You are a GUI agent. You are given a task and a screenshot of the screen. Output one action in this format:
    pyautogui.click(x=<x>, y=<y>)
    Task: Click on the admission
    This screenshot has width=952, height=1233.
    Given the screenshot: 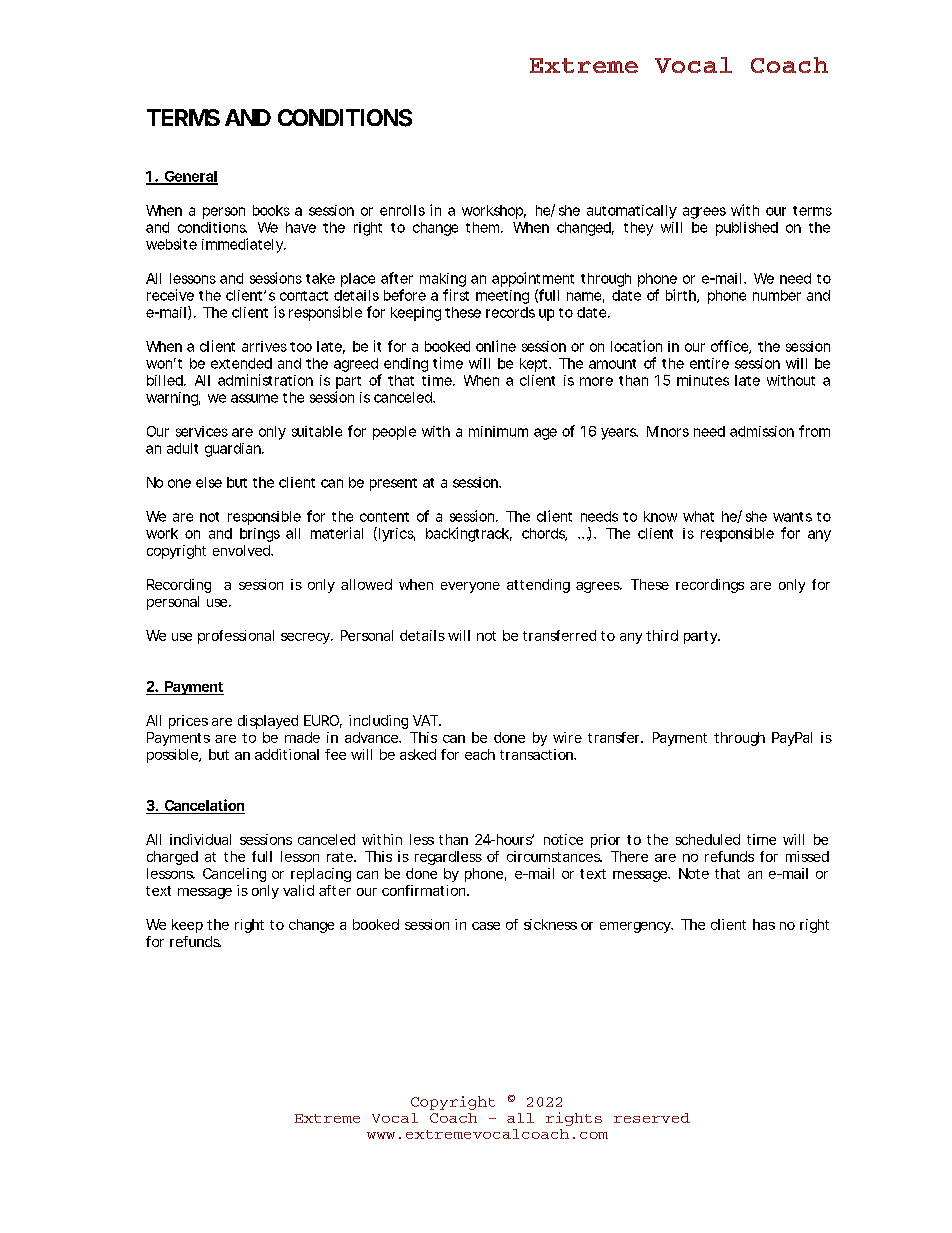 What is the action you would take?
    pyautogui.click(x=762, y=431)
